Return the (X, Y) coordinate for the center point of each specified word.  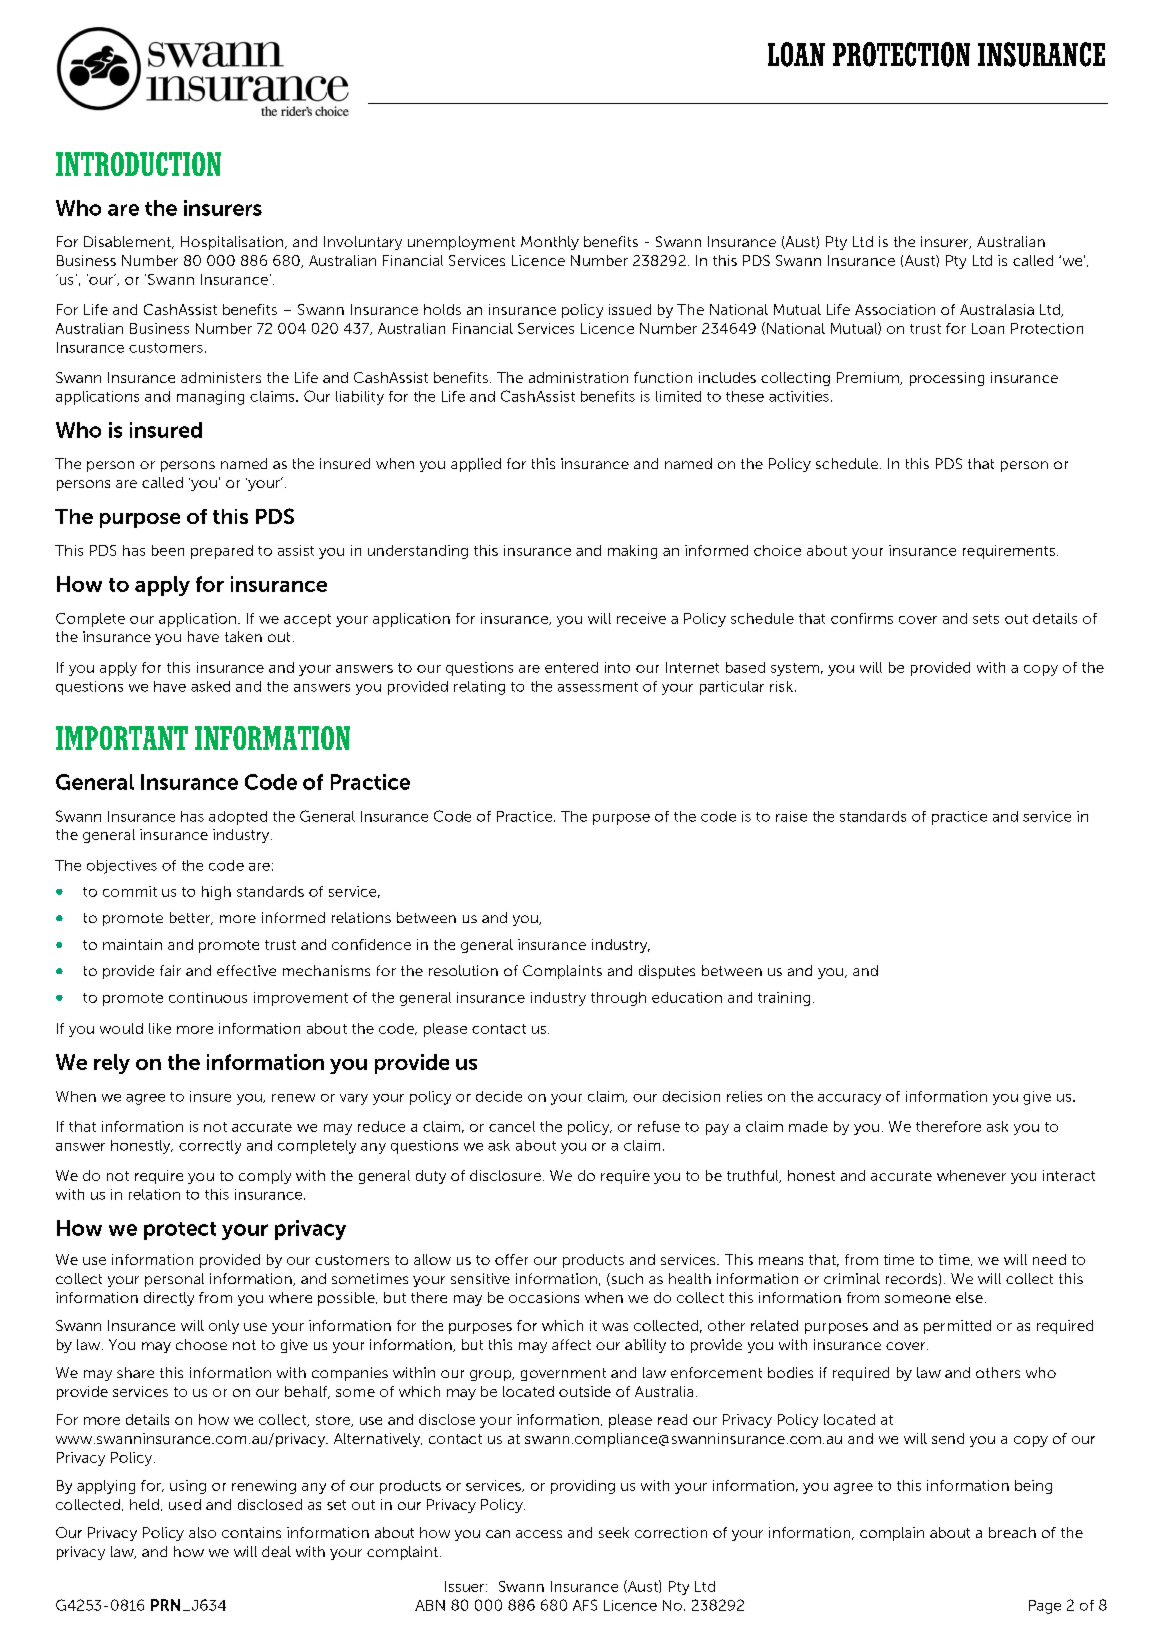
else (969, 1297)
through (618, 999)
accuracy (849, 1099)
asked (210, 686)
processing (947, 379)
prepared (222, 552)
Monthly (550, 243)
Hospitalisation (232, 243)
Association (895, 309)
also (202, 1532)
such (626, 1279)
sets (986, 619)
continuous (208, 997)
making (632, 552)
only (224, 1327)
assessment (598, 687)
